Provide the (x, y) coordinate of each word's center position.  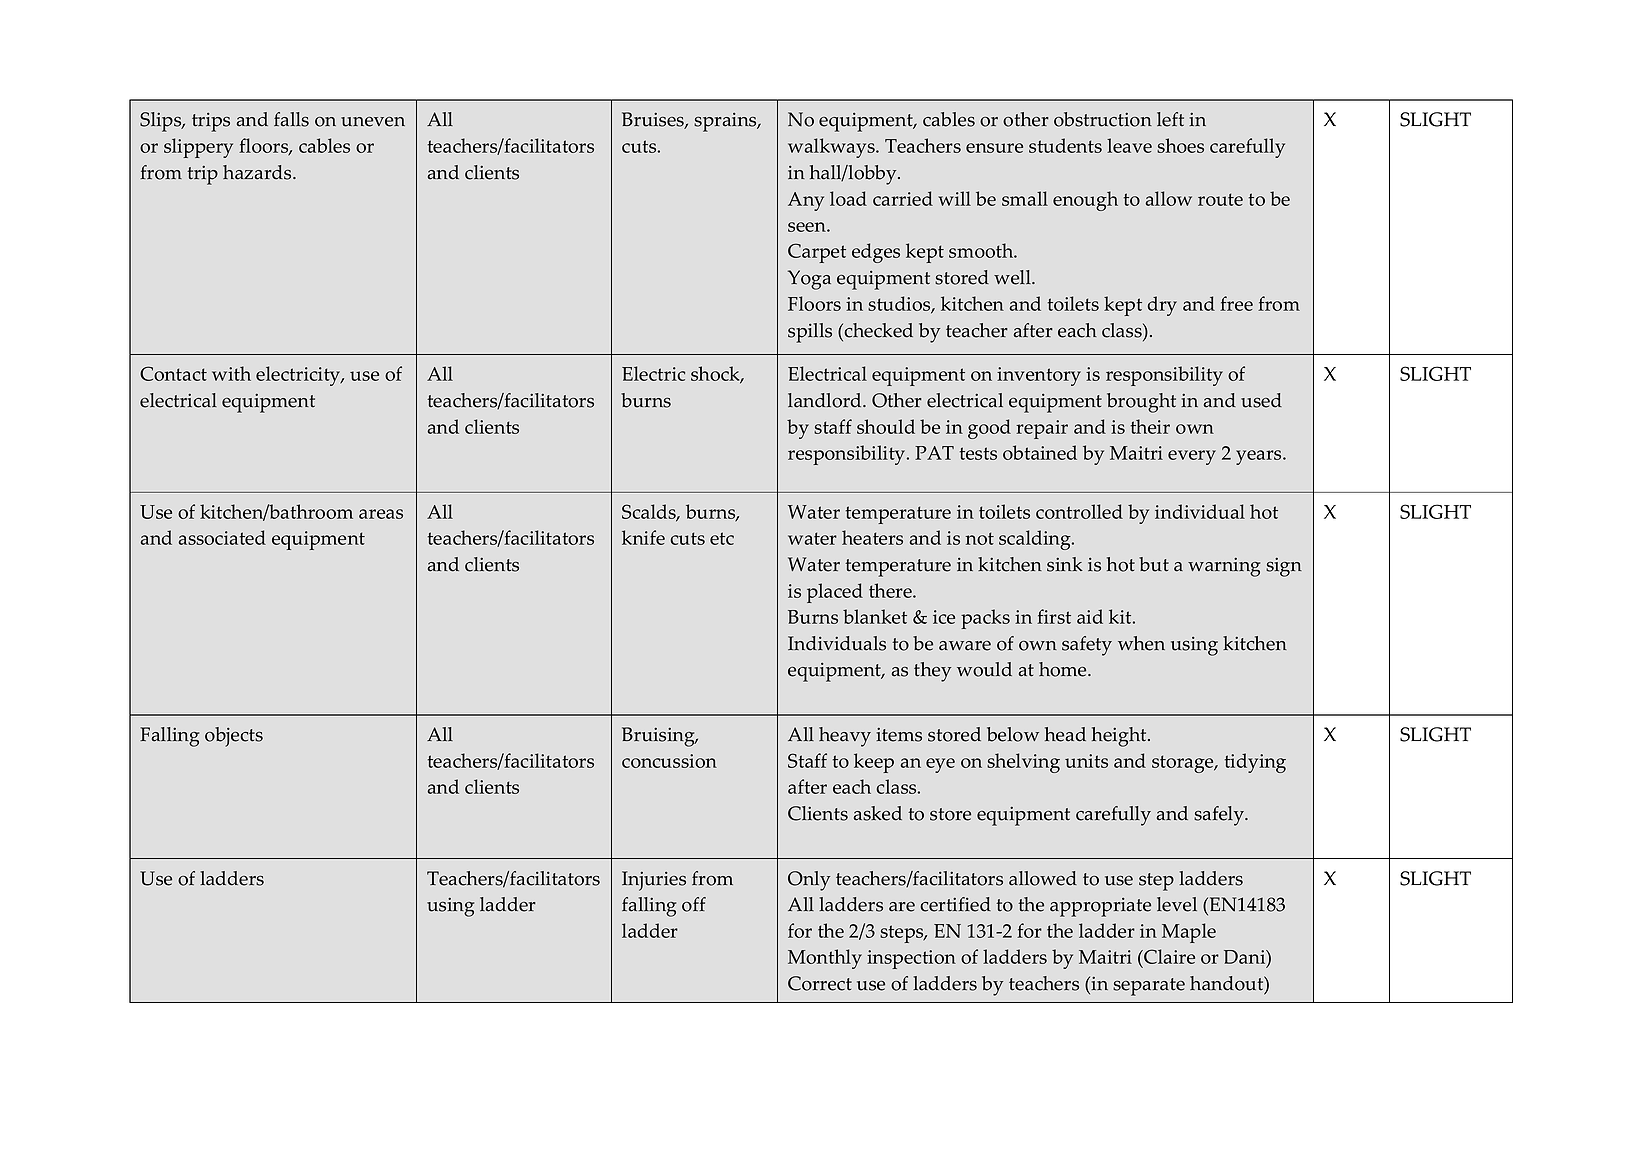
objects (234, 737)
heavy (845, 737)
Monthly (825, 959)
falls (291, 119)
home (1064, 669)
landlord (826, 400)
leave (1129, 145)
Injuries (654, 881)
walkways (832, 148)
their (1150, 426)
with (231, 373)
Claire (1168, 956)
